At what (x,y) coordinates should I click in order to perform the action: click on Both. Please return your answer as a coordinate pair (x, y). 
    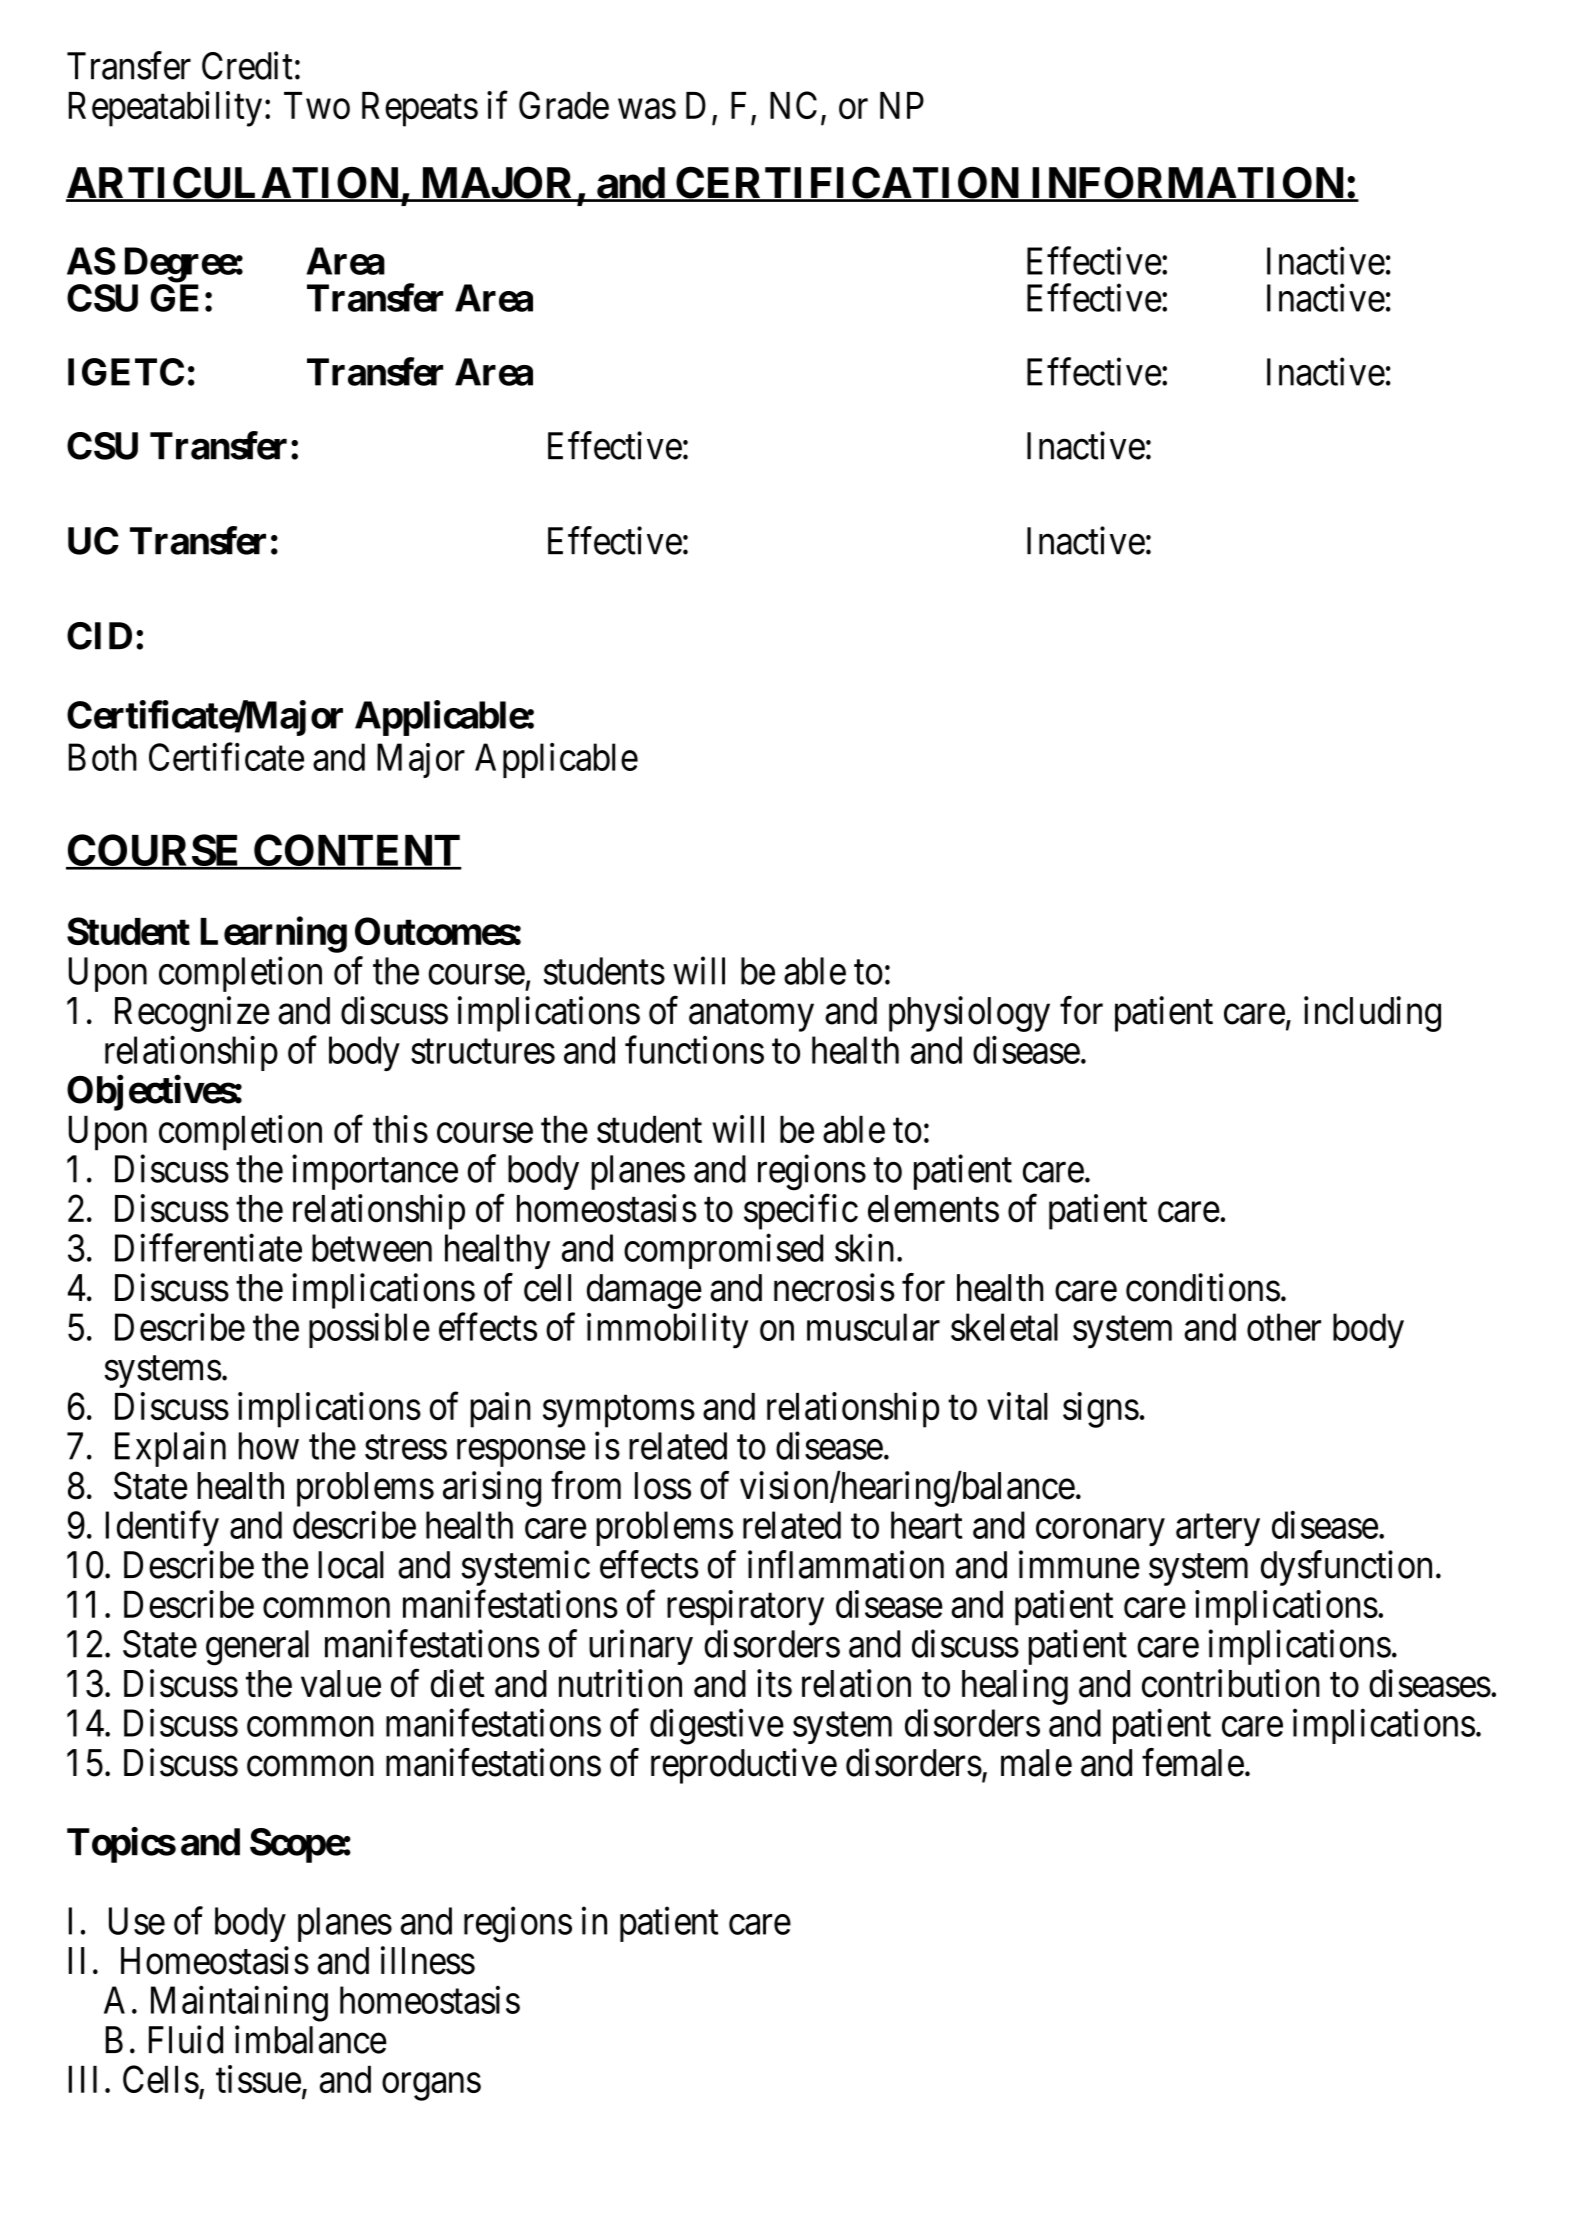
    Looking at the image, I should click on (103, 757).
